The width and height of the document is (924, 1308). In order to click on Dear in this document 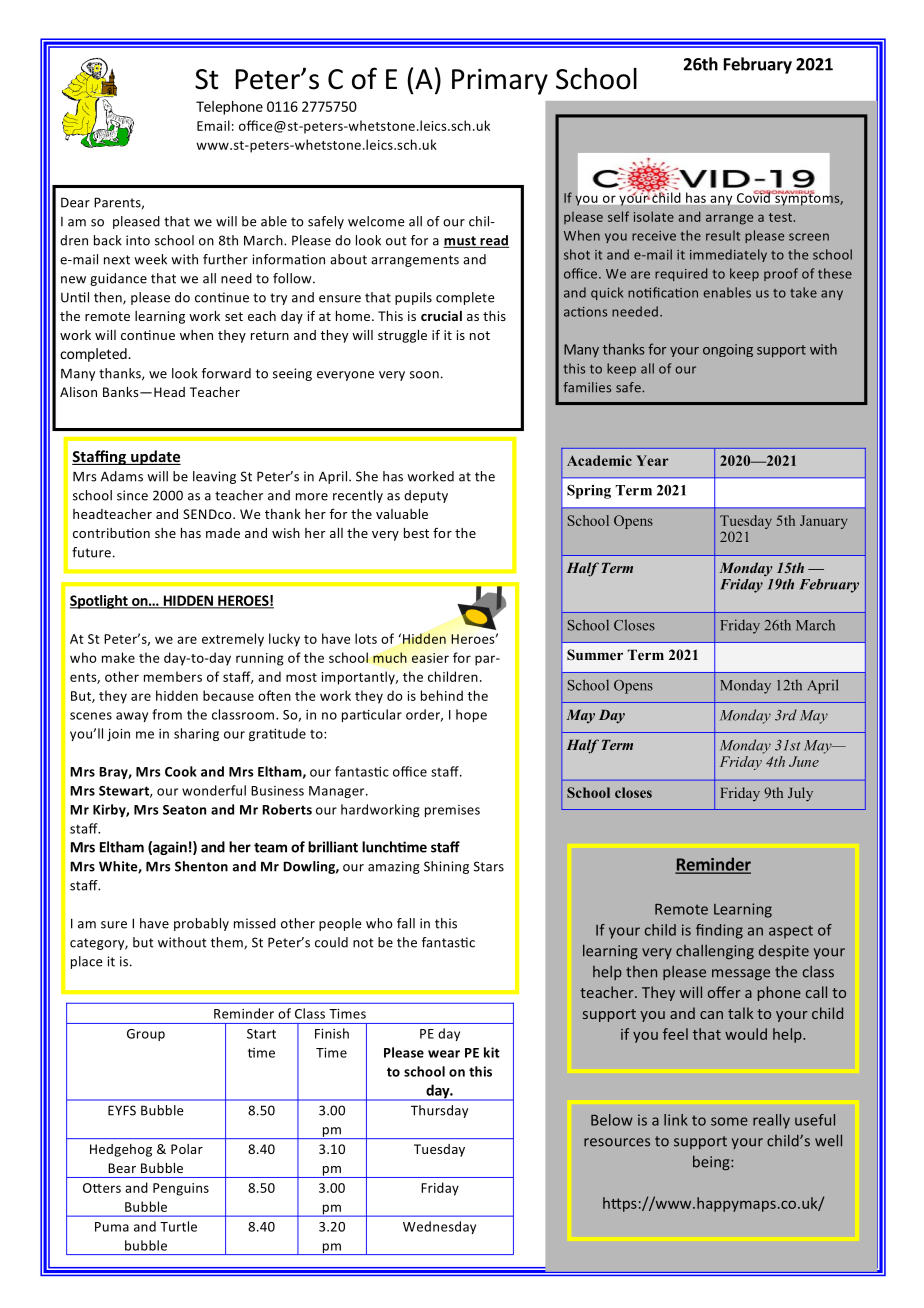, I will do `click(75, 202)`.
